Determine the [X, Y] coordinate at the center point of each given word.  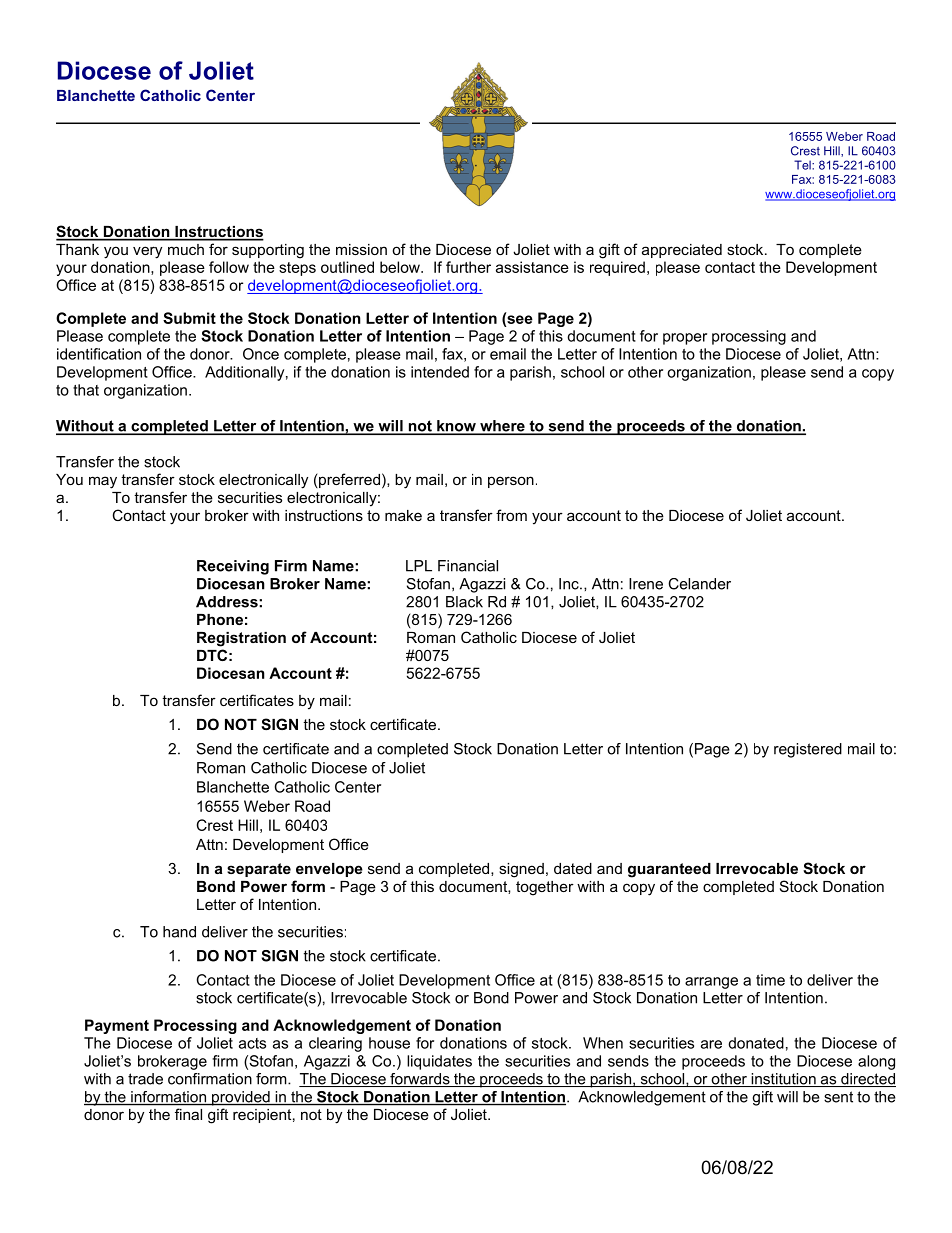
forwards [420, 1080]
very [147, 252]
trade [145, 1079]
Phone [220, 619]
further [468, 267]
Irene [646, 584]
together [545, 888]
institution [783, 1080]
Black [464, 602]
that [86, 390]
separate [259, 870]
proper [685, 339]
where [502, 427]
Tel [803, 165]
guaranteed [669, 870]
